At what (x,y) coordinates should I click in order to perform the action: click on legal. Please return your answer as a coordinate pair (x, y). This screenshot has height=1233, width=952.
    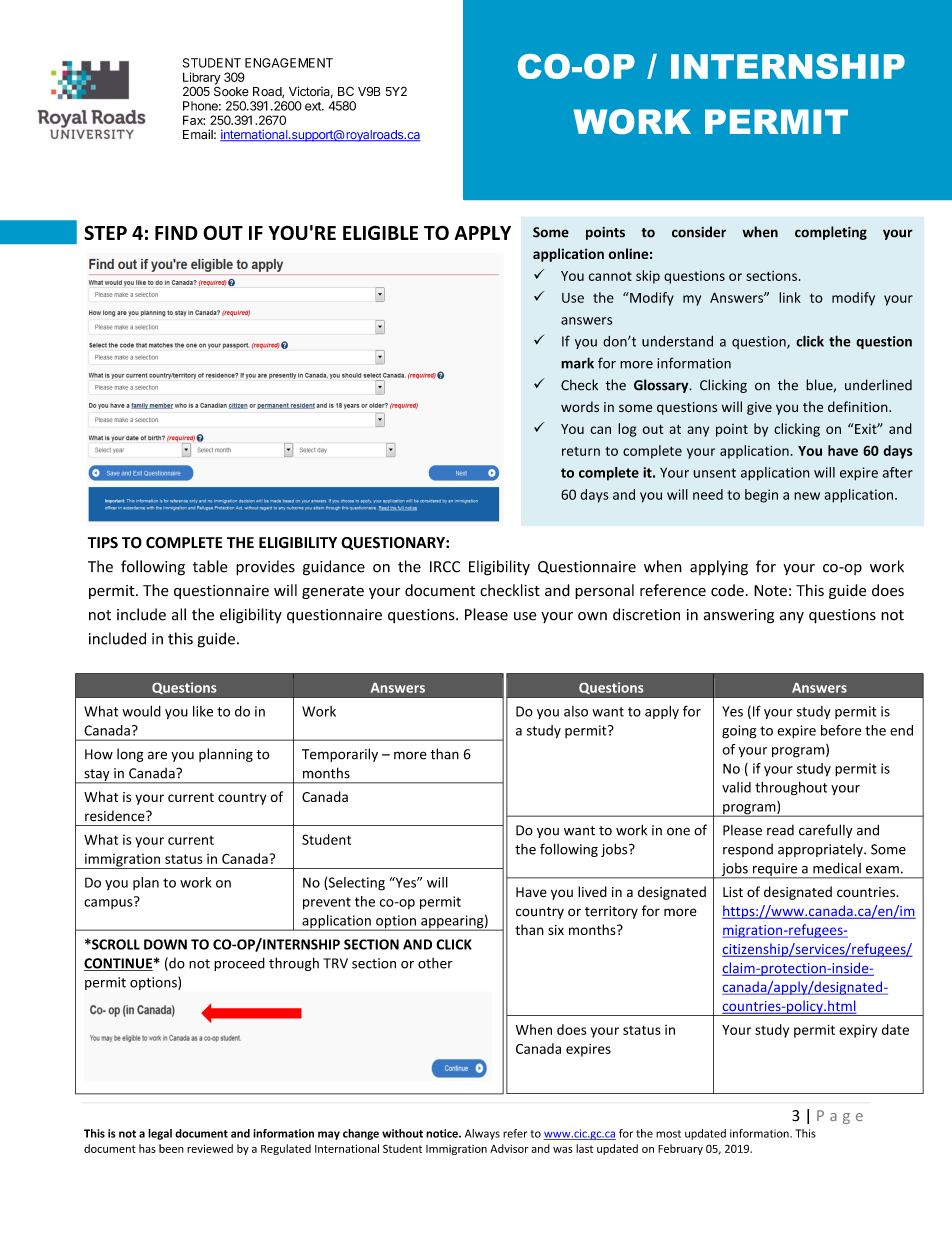
    Looking at the image, I should click on (160, 1134).
